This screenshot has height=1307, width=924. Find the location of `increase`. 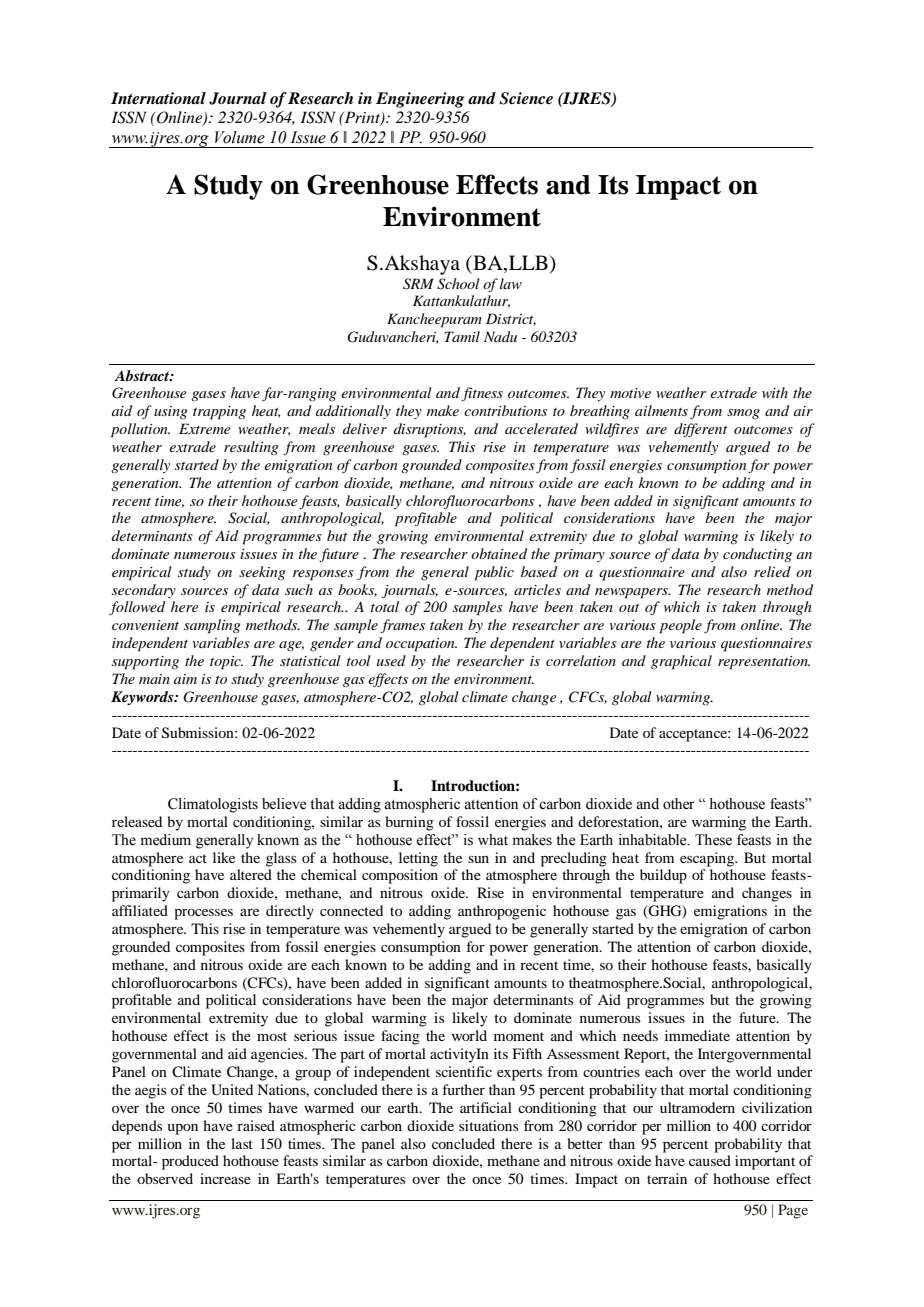

increase is located at coordinates (225, 1178).
